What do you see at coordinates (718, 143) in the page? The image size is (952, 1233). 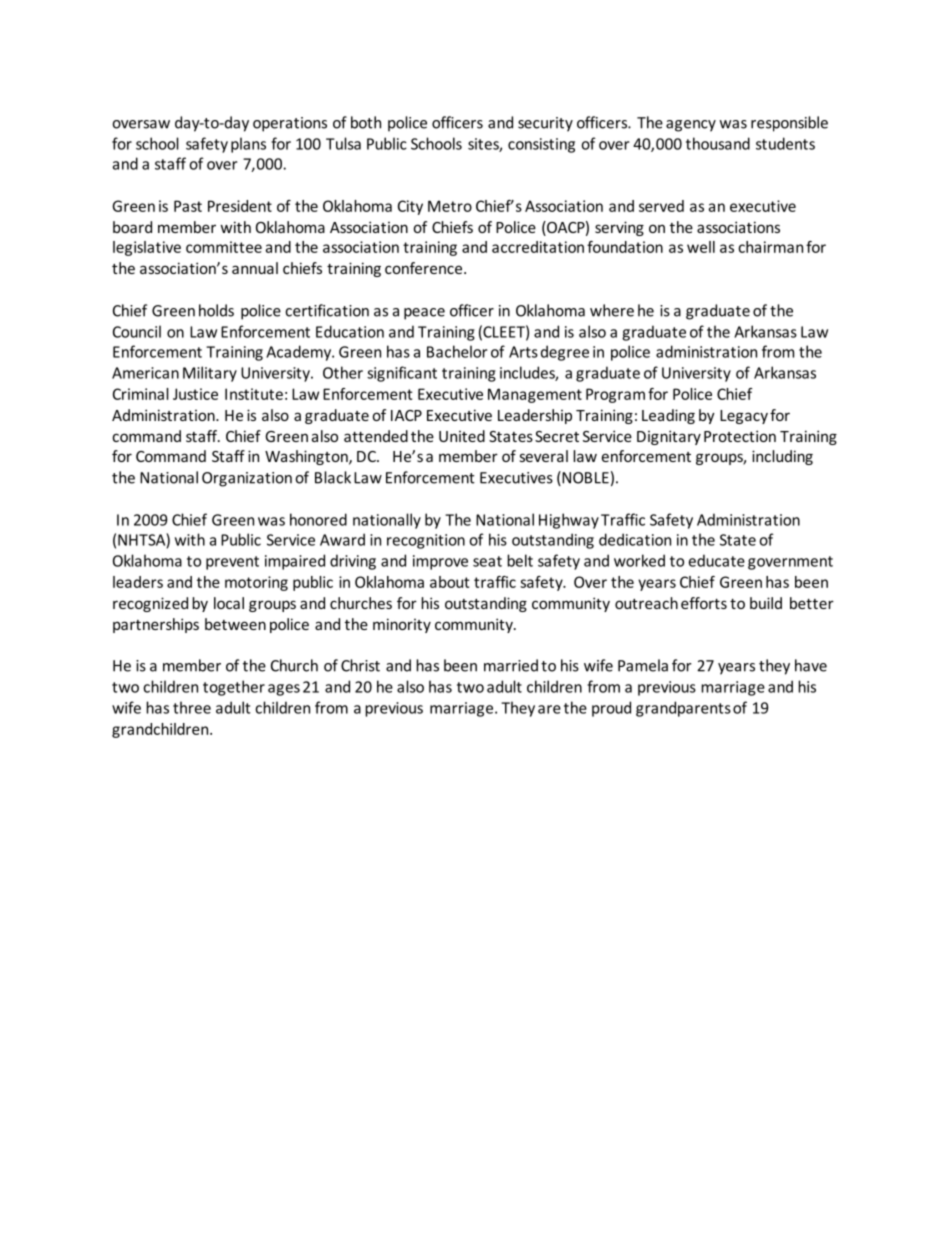 I see `thousand` at bounding box center [718, 143].
